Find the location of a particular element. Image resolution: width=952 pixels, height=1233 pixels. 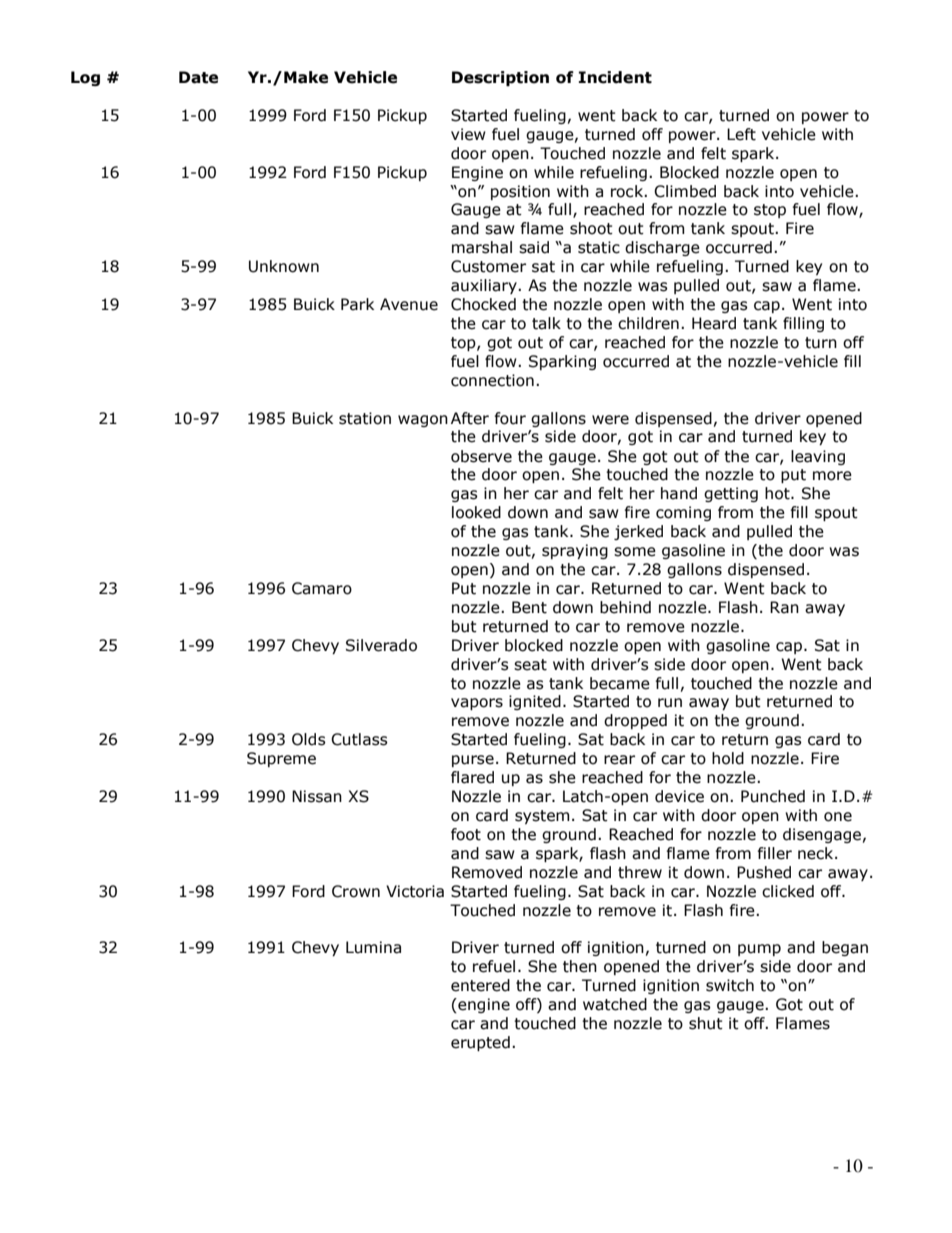

station is located at coordinates (365, 418).
